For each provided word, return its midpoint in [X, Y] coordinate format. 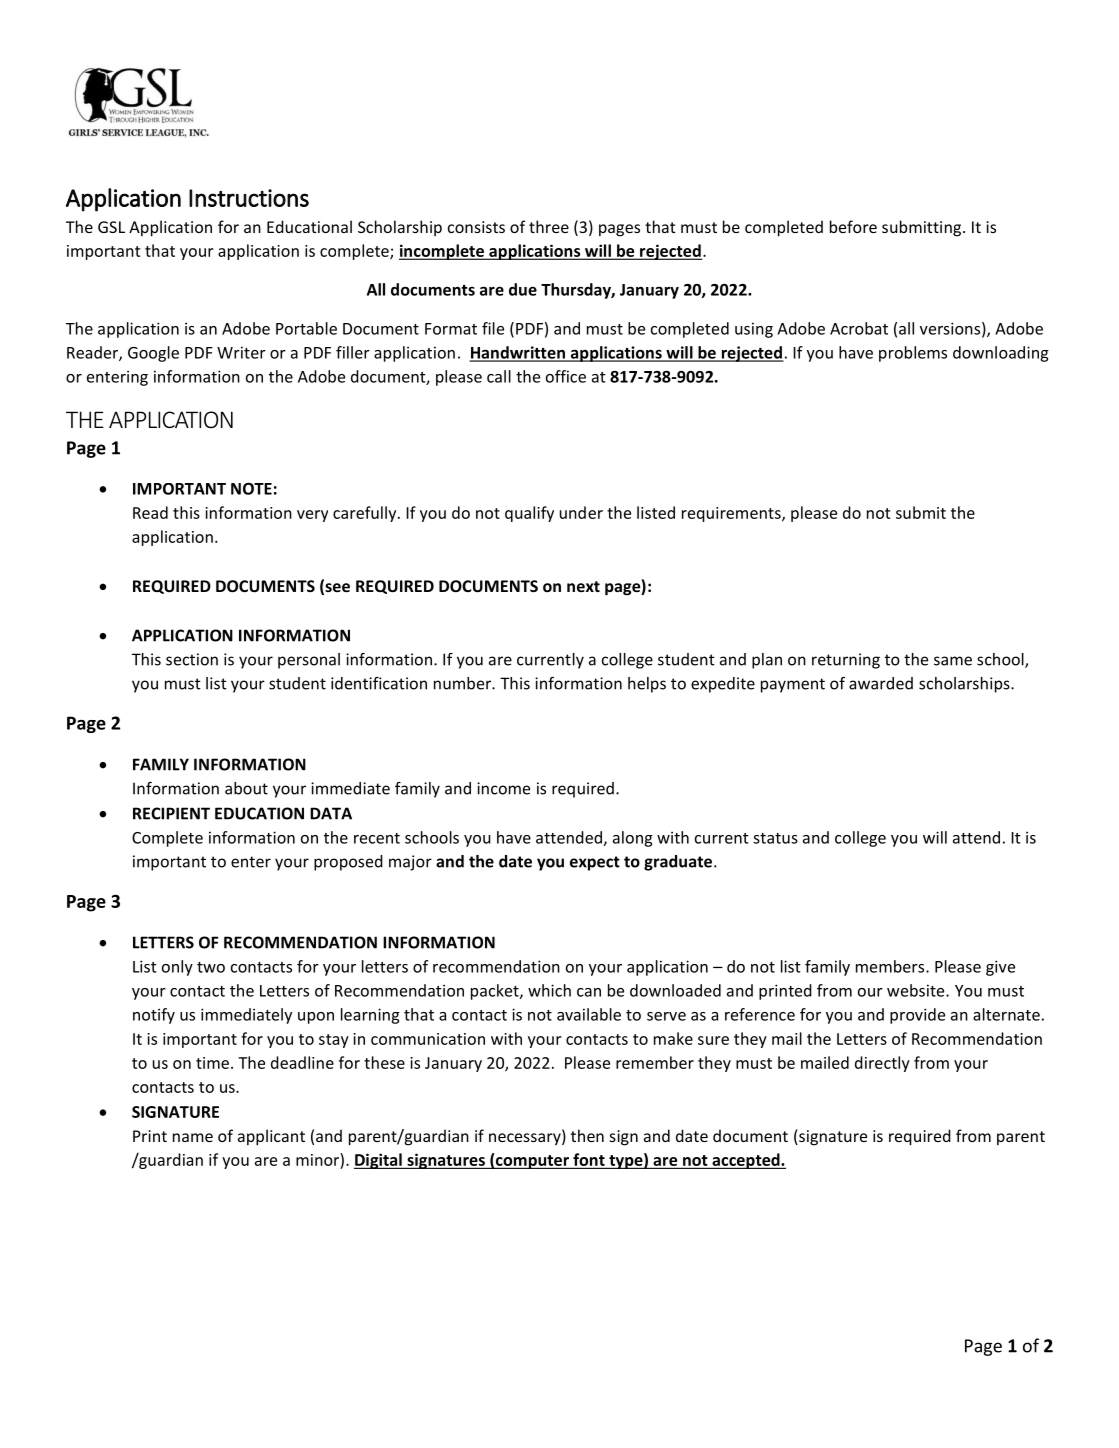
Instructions [249, 198]
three [549, 226]
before [853, 226]
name [193, 1137]
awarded [881, 683]
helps [647, 685]
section [192, 659]
